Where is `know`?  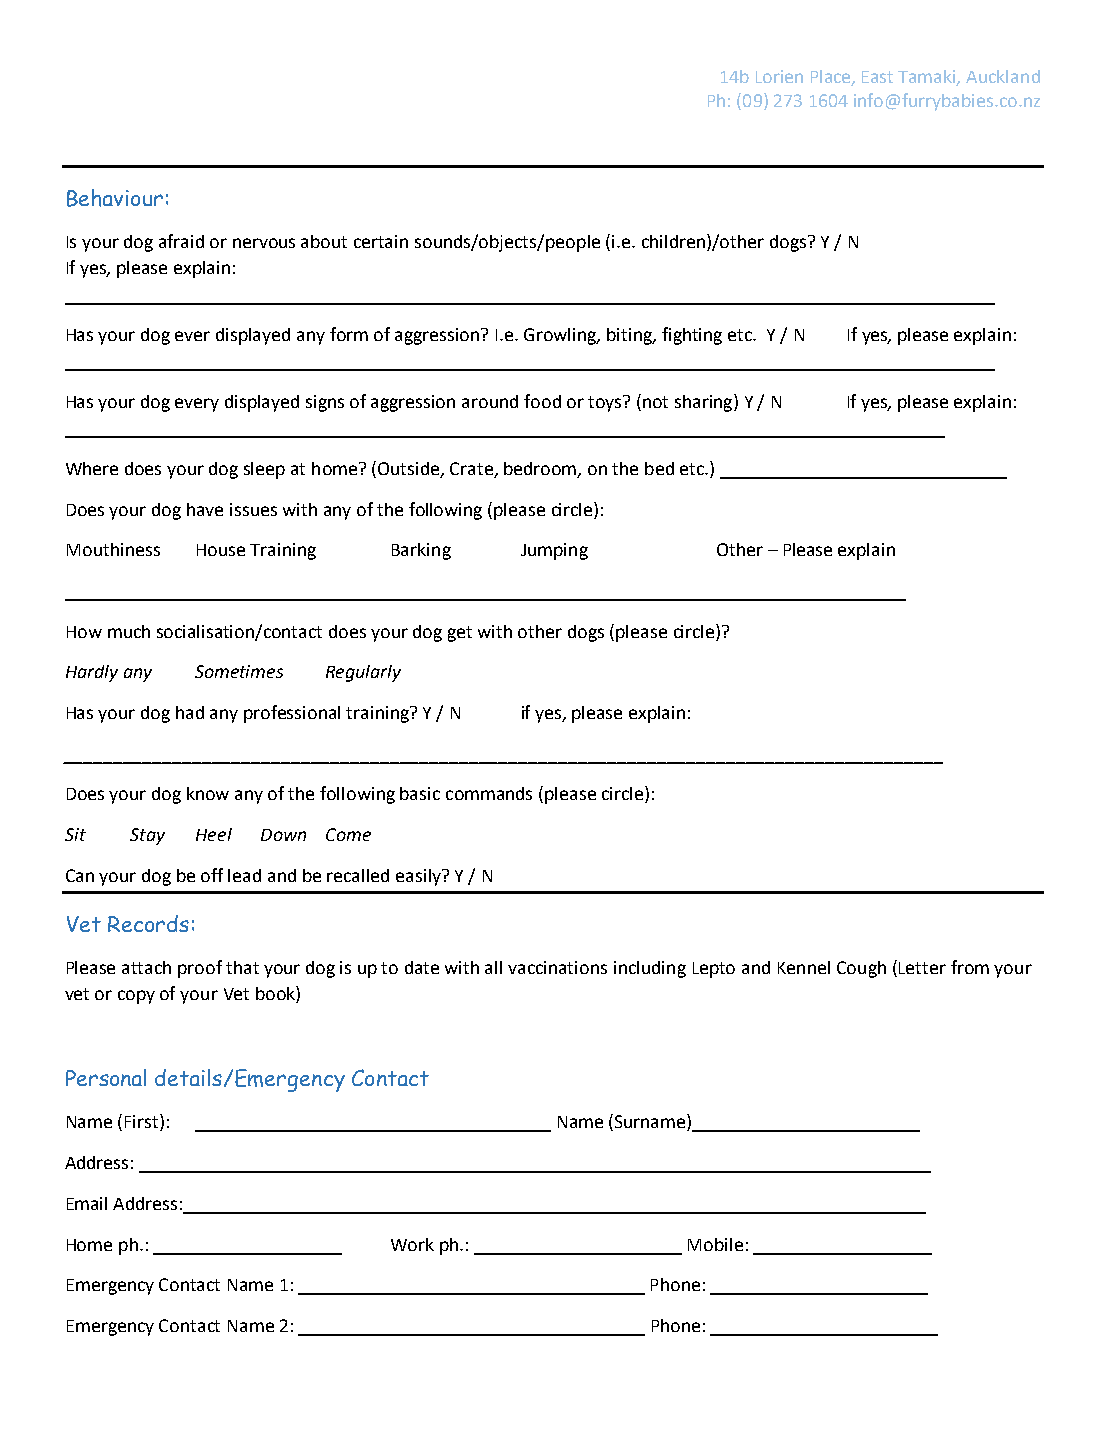
know is located at coordinates (208, 793).
